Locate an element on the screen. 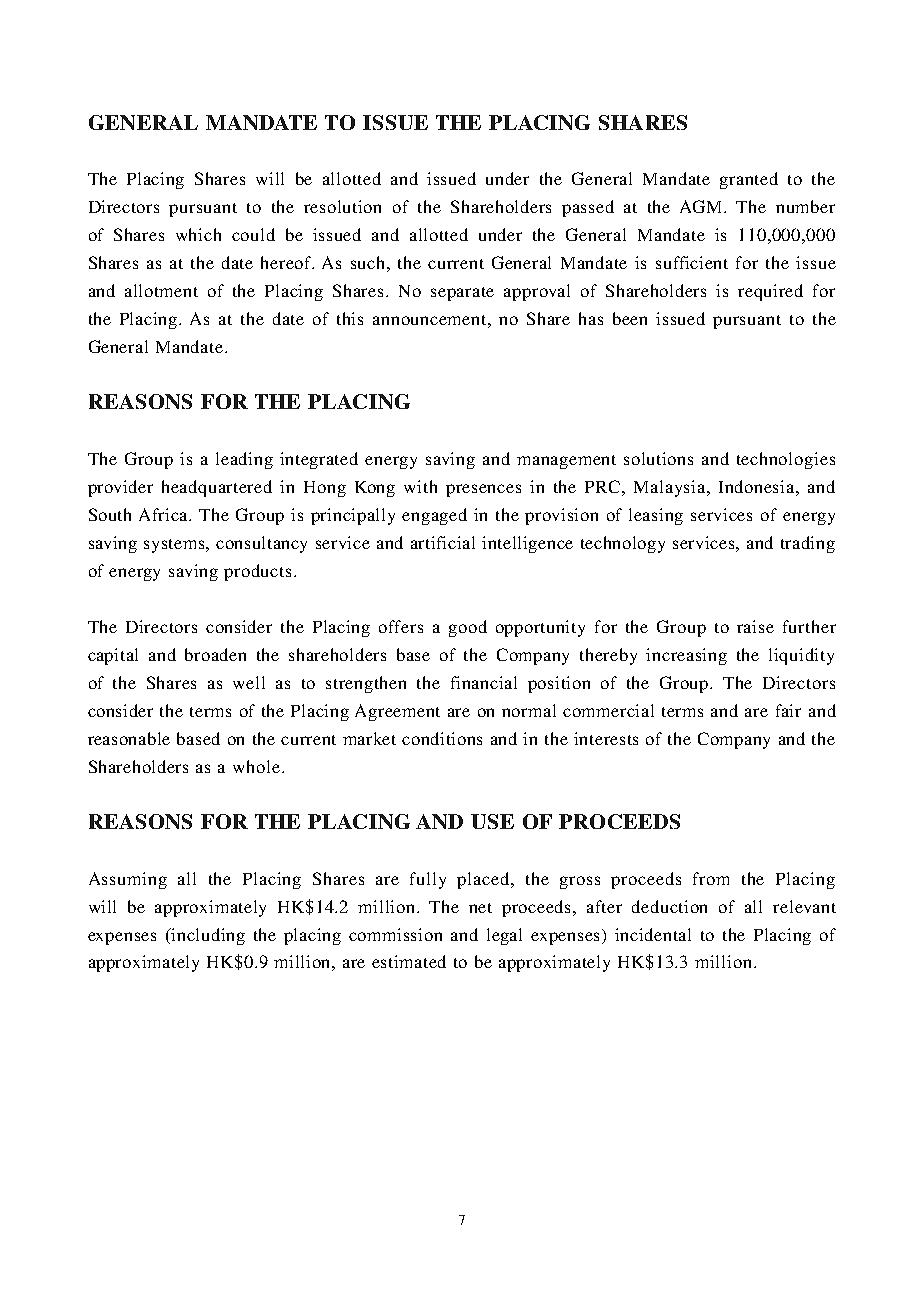 This screenshot has width=924, height=1308. legal is located at coordinates (504, 936).
